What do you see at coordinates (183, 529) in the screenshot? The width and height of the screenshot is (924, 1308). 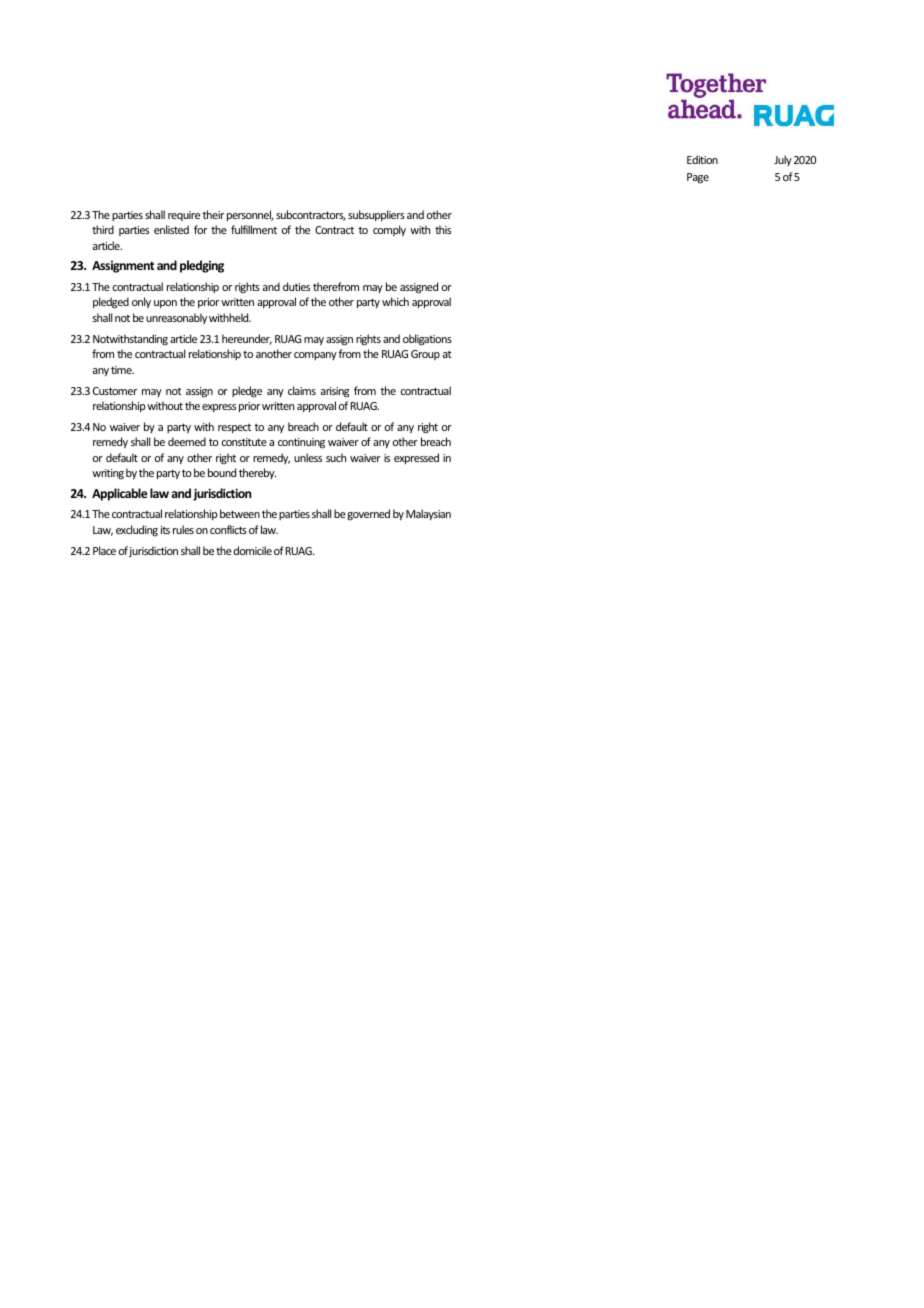 I see `rules` at bounding box center [183, 529].
